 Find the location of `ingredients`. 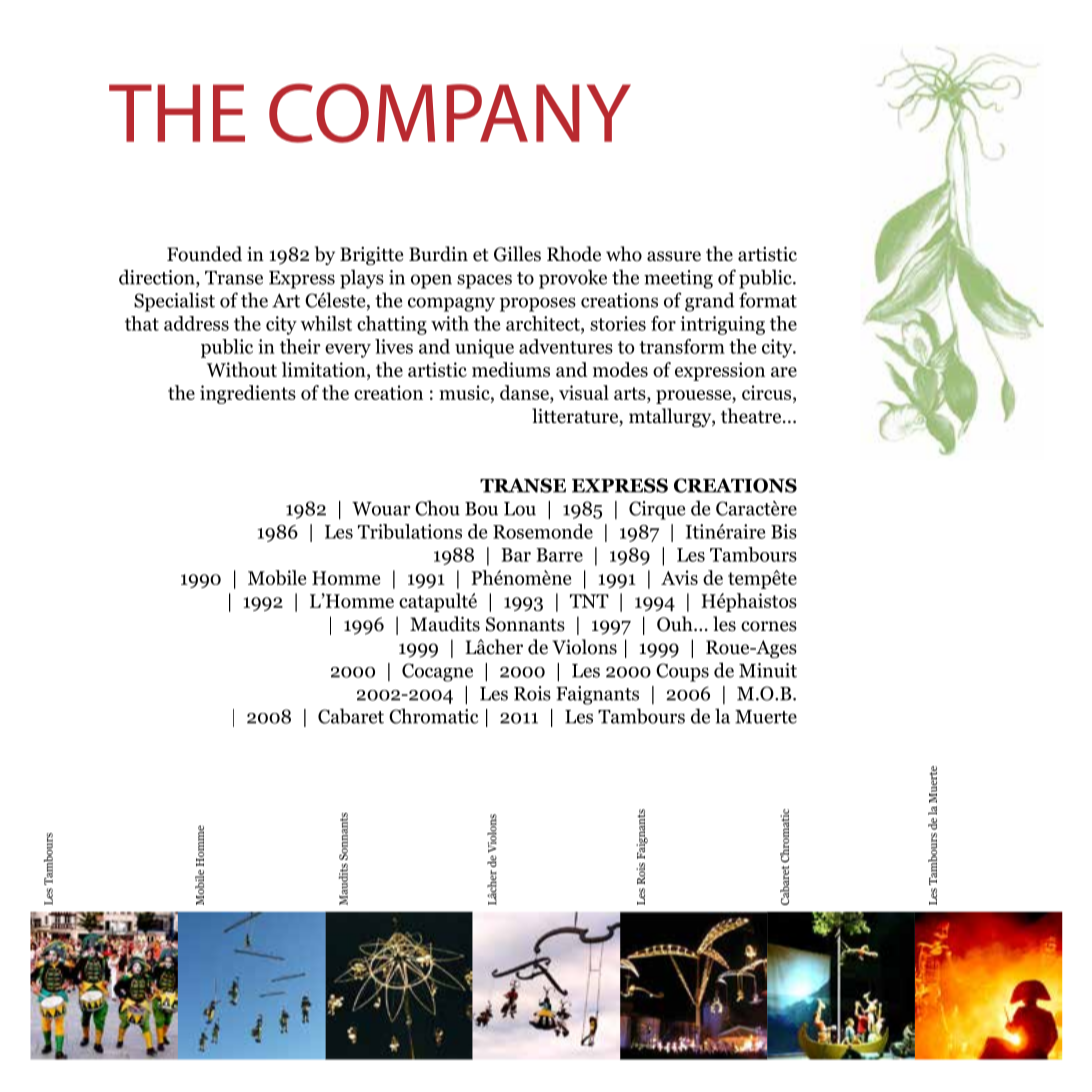

ingredients is located at coordinates (248, 394).
